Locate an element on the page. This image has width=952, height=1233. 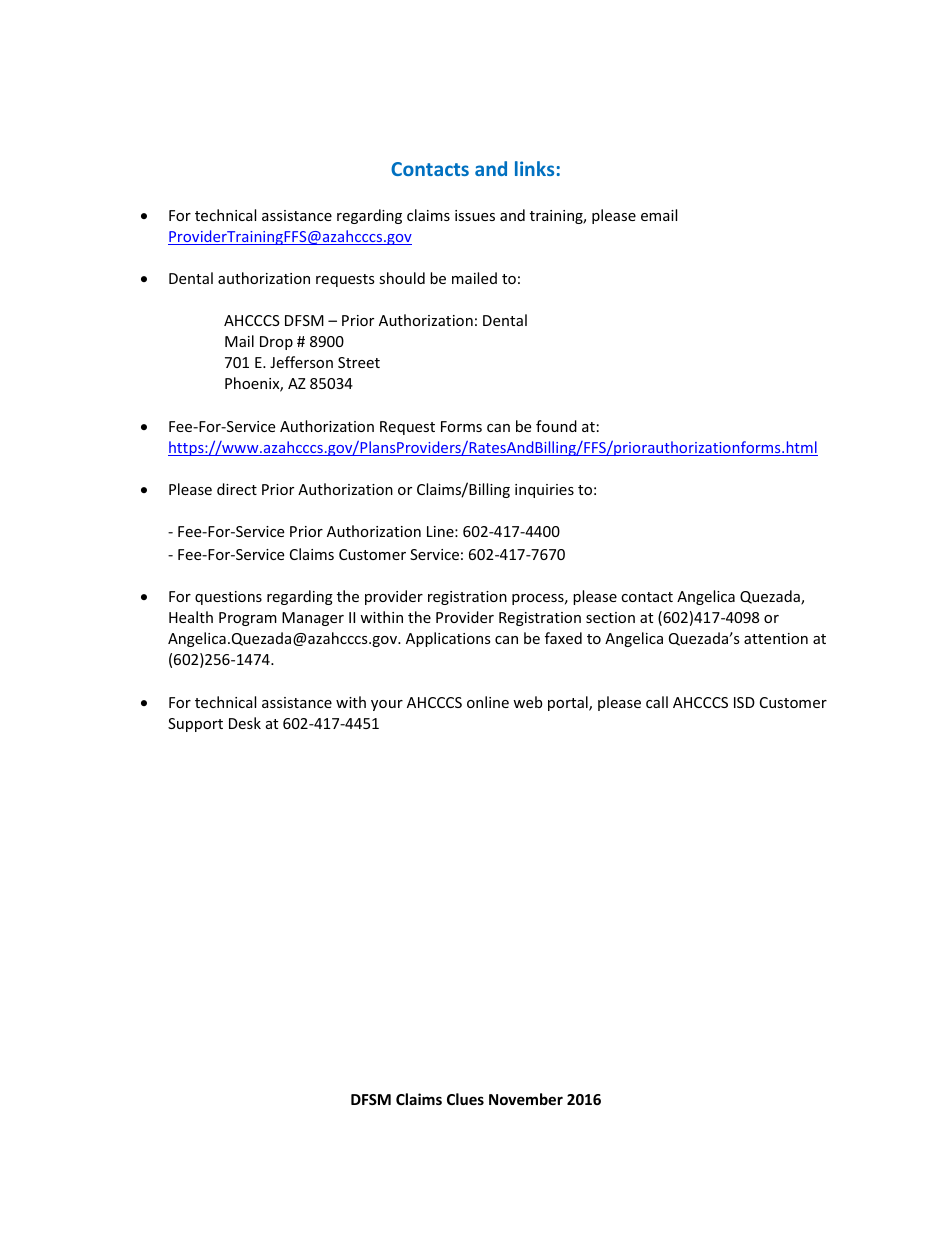
Applications is located at coordinates (448, 639).
